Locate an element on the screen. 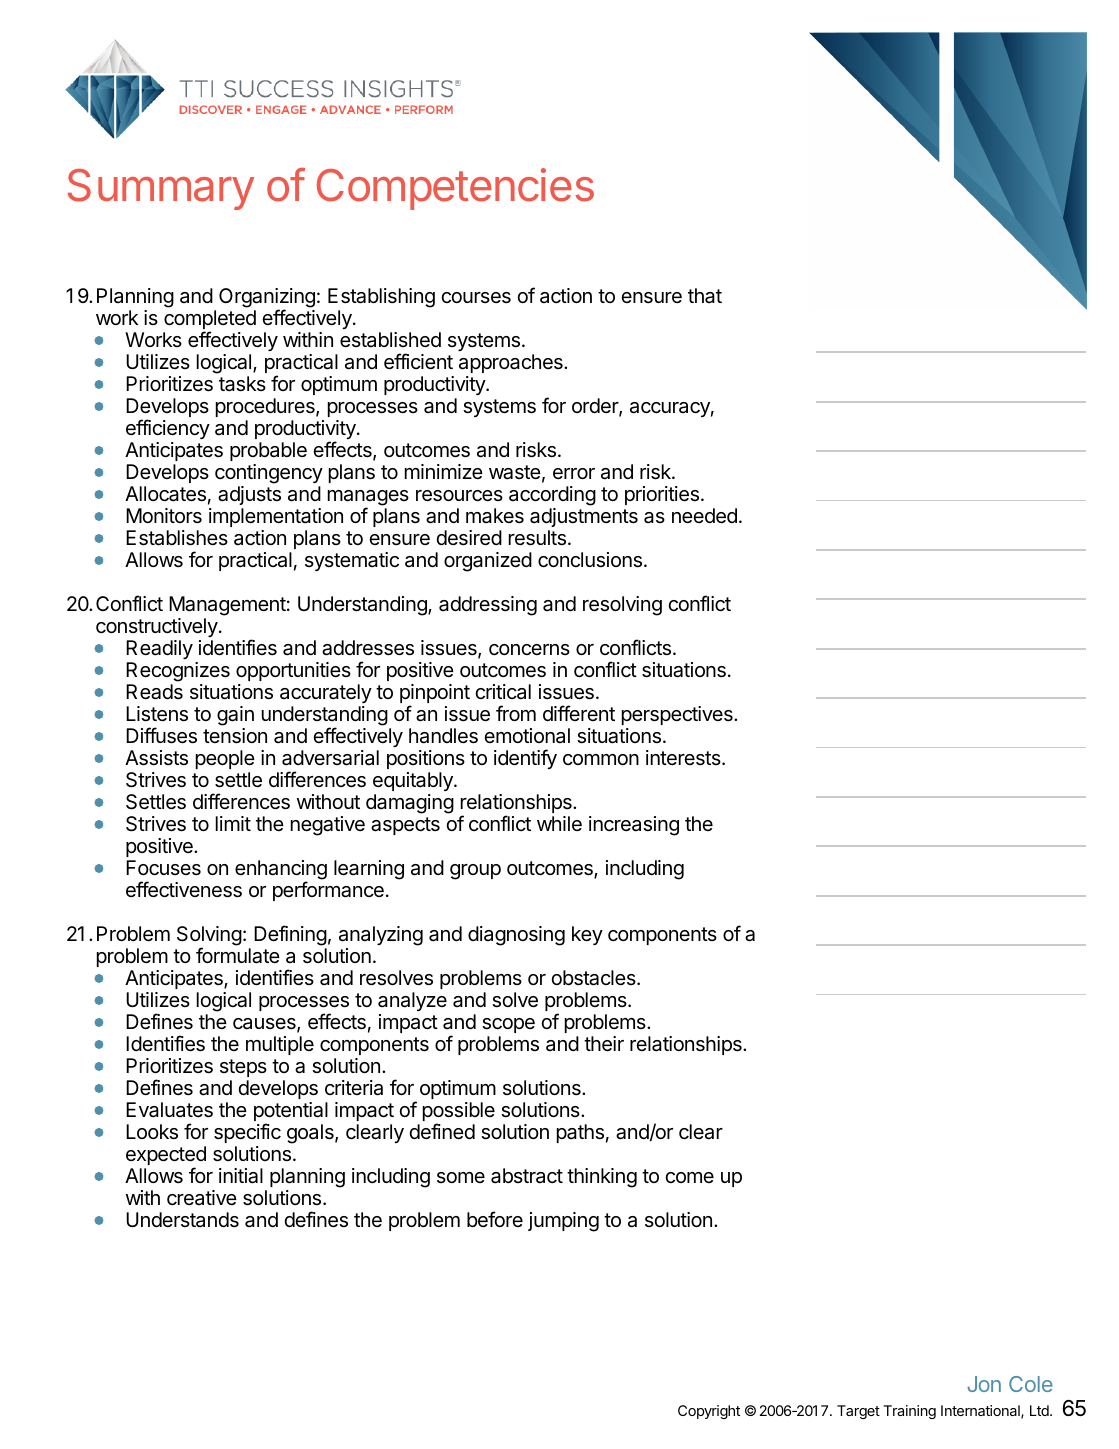 This screenshot has height=1449, width=1119. needed is located at coordinates (704, 516).
